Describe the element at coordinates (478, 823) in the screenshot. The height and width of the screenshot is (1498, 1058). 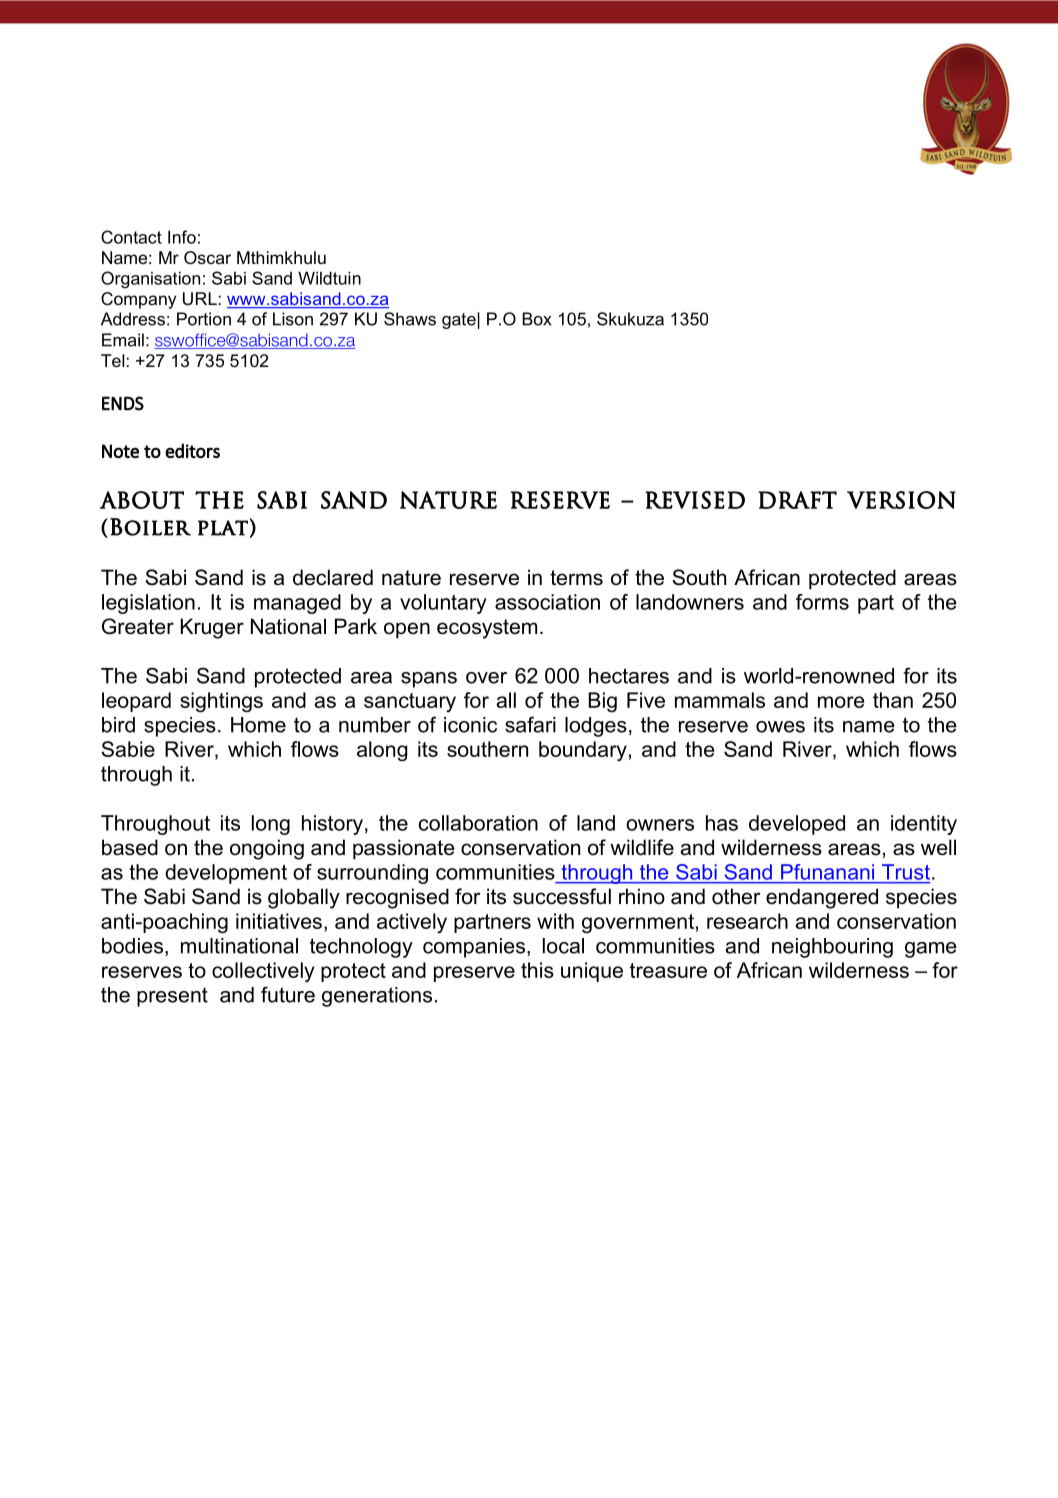
I see `collaboration` at that location.
